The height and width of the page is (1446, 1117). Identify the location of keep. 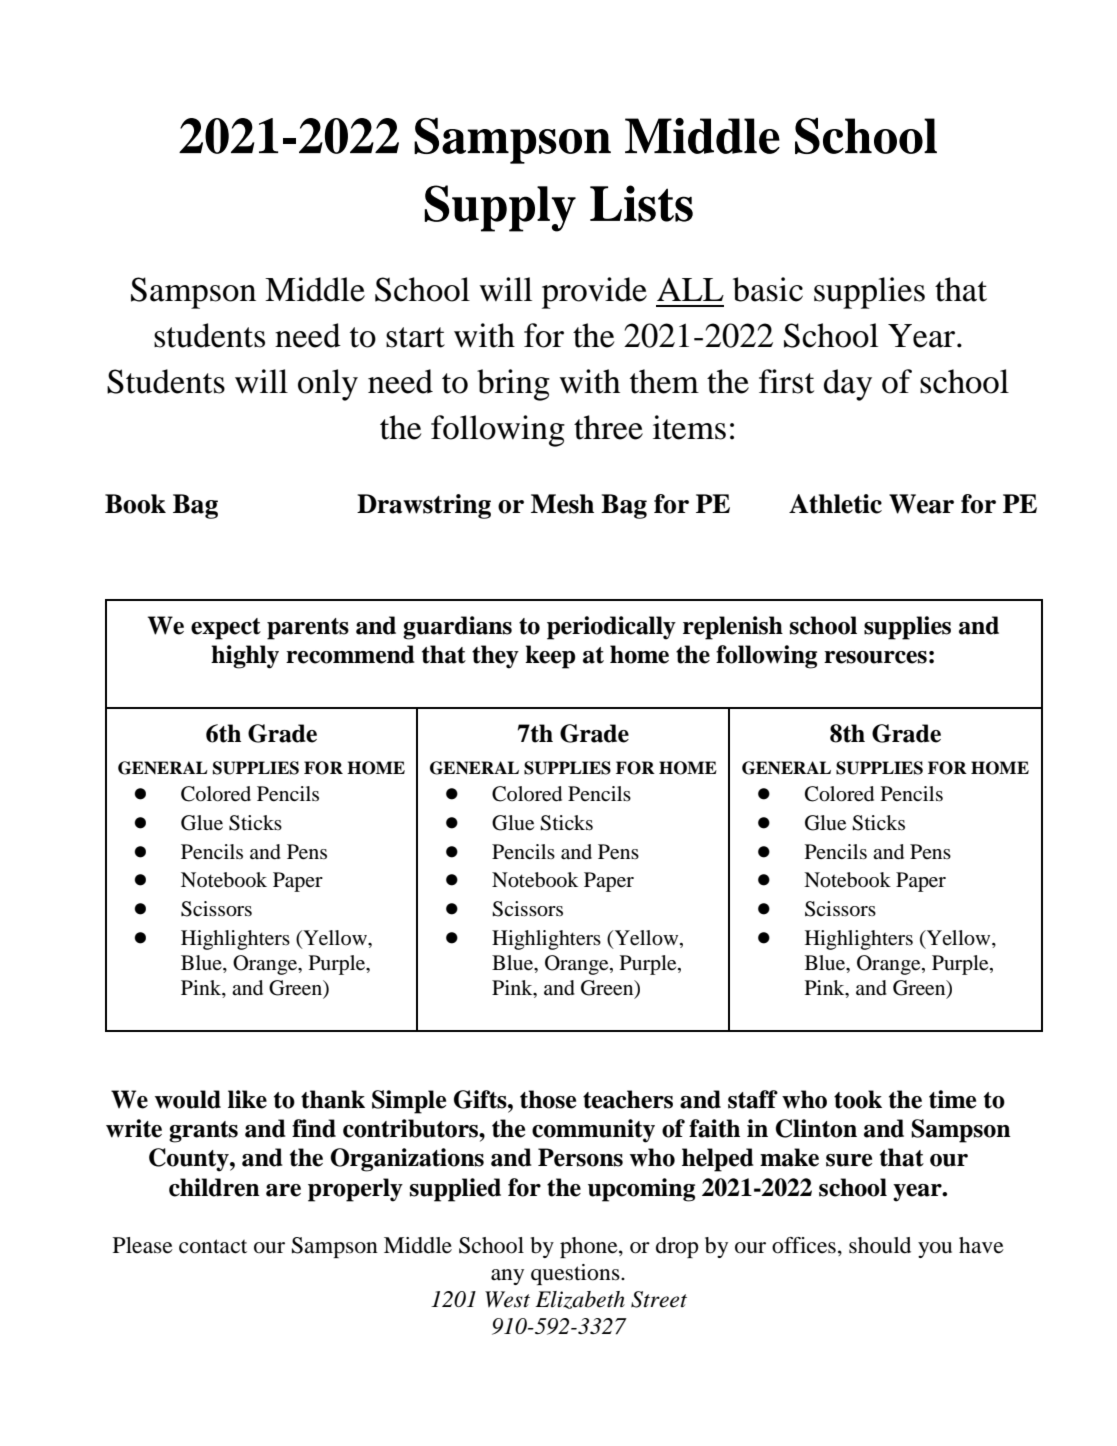
(550, 657).
